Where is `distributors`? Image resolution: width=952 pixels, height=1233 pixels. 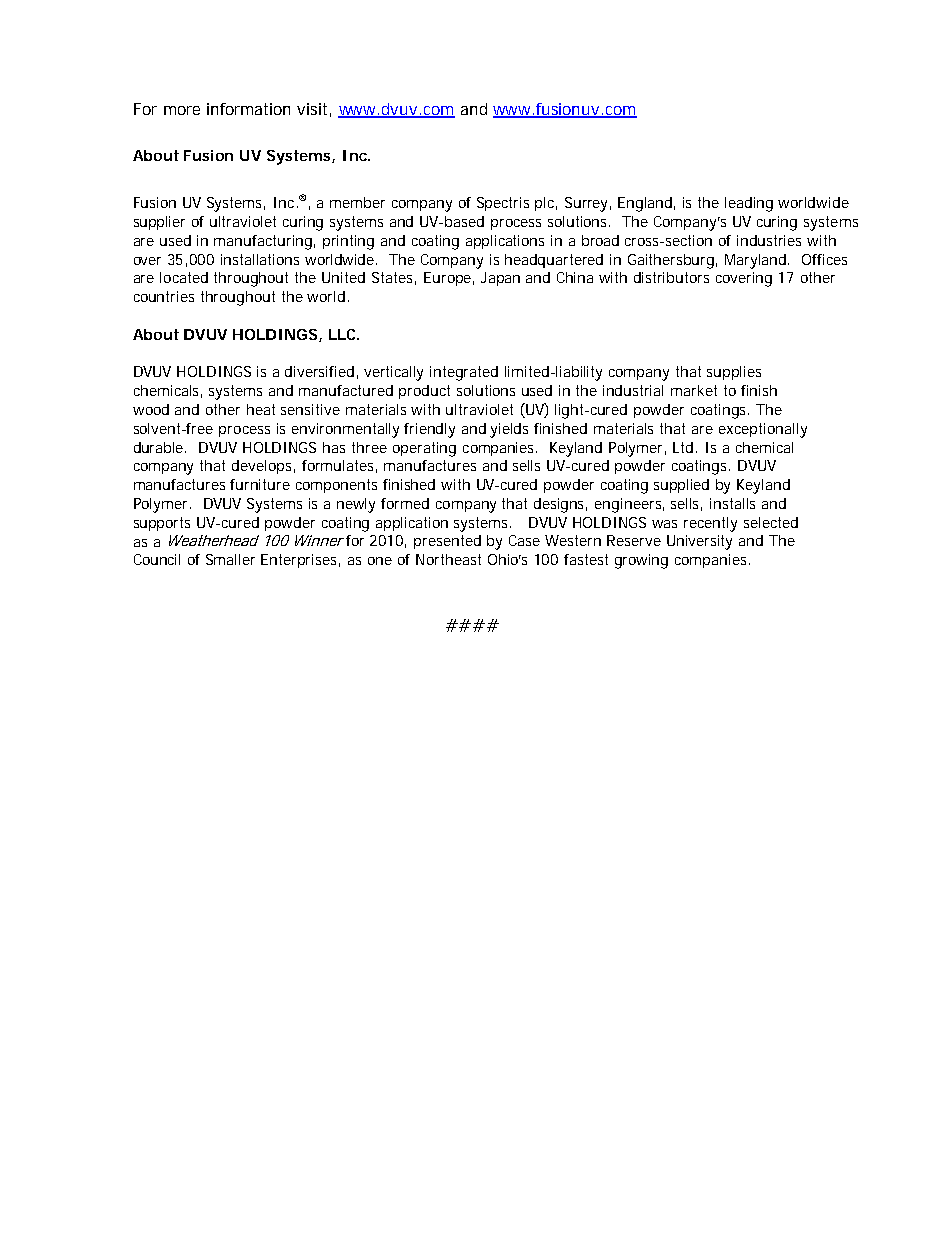
distributors is located at coordinates (671, 277).
